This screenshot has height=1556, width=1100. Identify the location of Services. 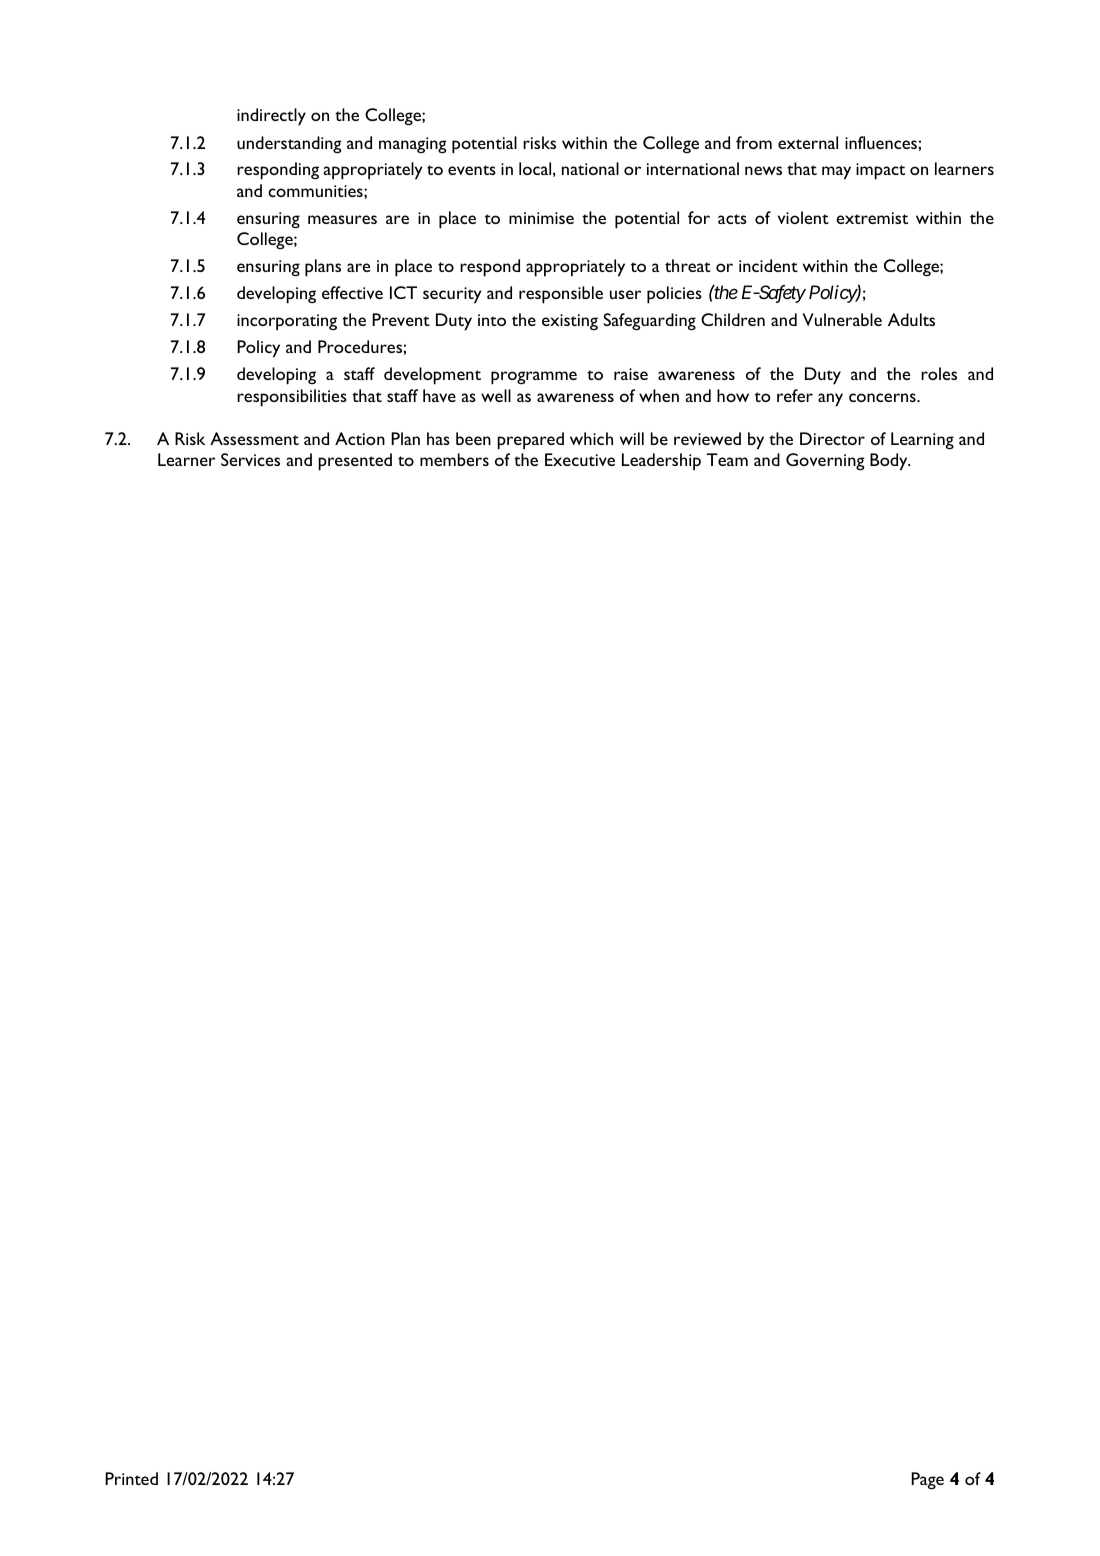
(250, 459).
